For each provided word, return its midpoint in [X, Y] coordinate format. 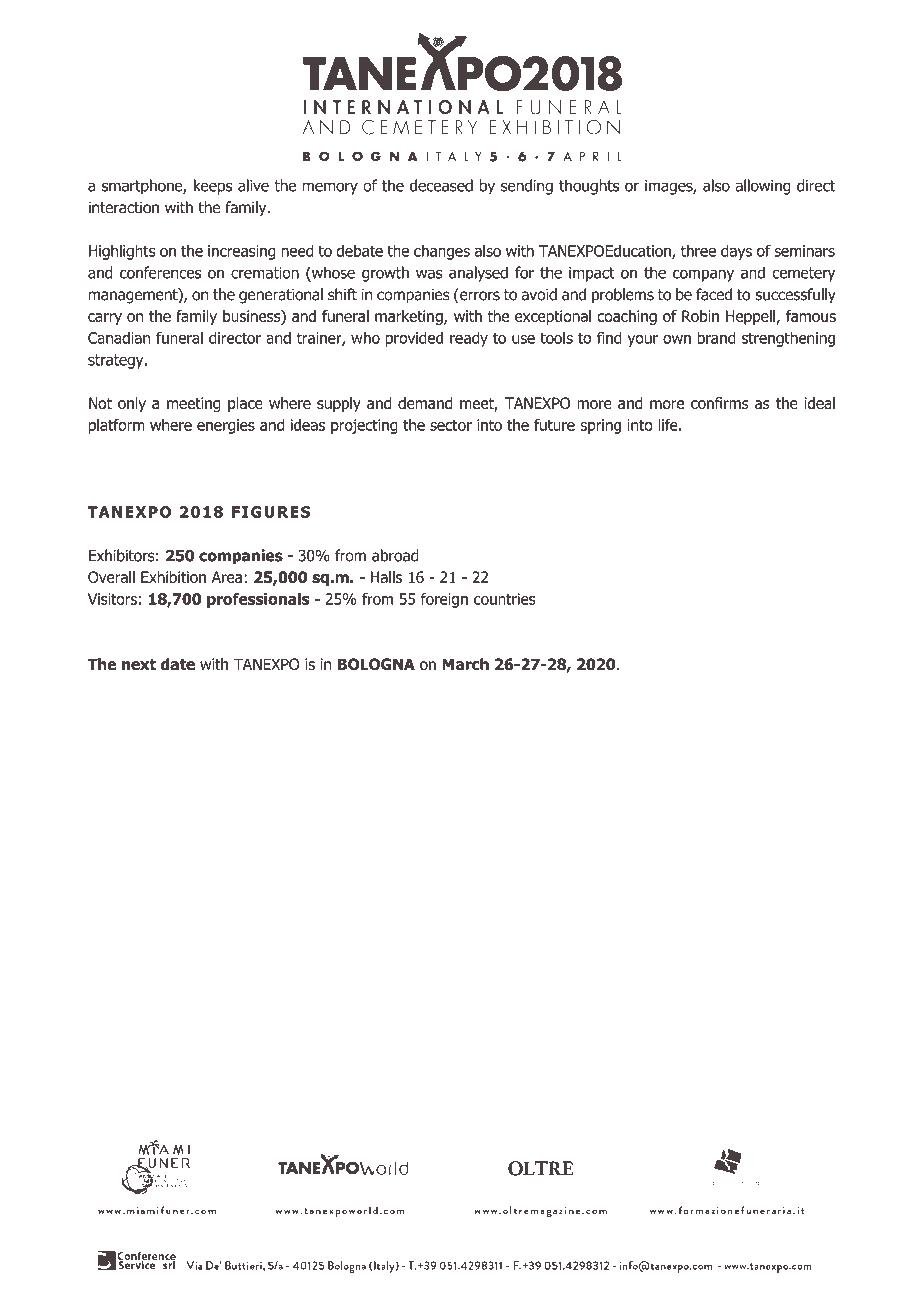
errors [479, 297]
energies [226, 426]
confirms [720, 403]
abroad [395, 555]
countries [505, 599]
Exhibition [173, 577]
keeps [213, 187]
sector [451, 425]
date [178, 664]
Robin [700, 316]
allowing [763, 187]
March [465, 664]
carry [105, 319]
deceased [441, 185]
